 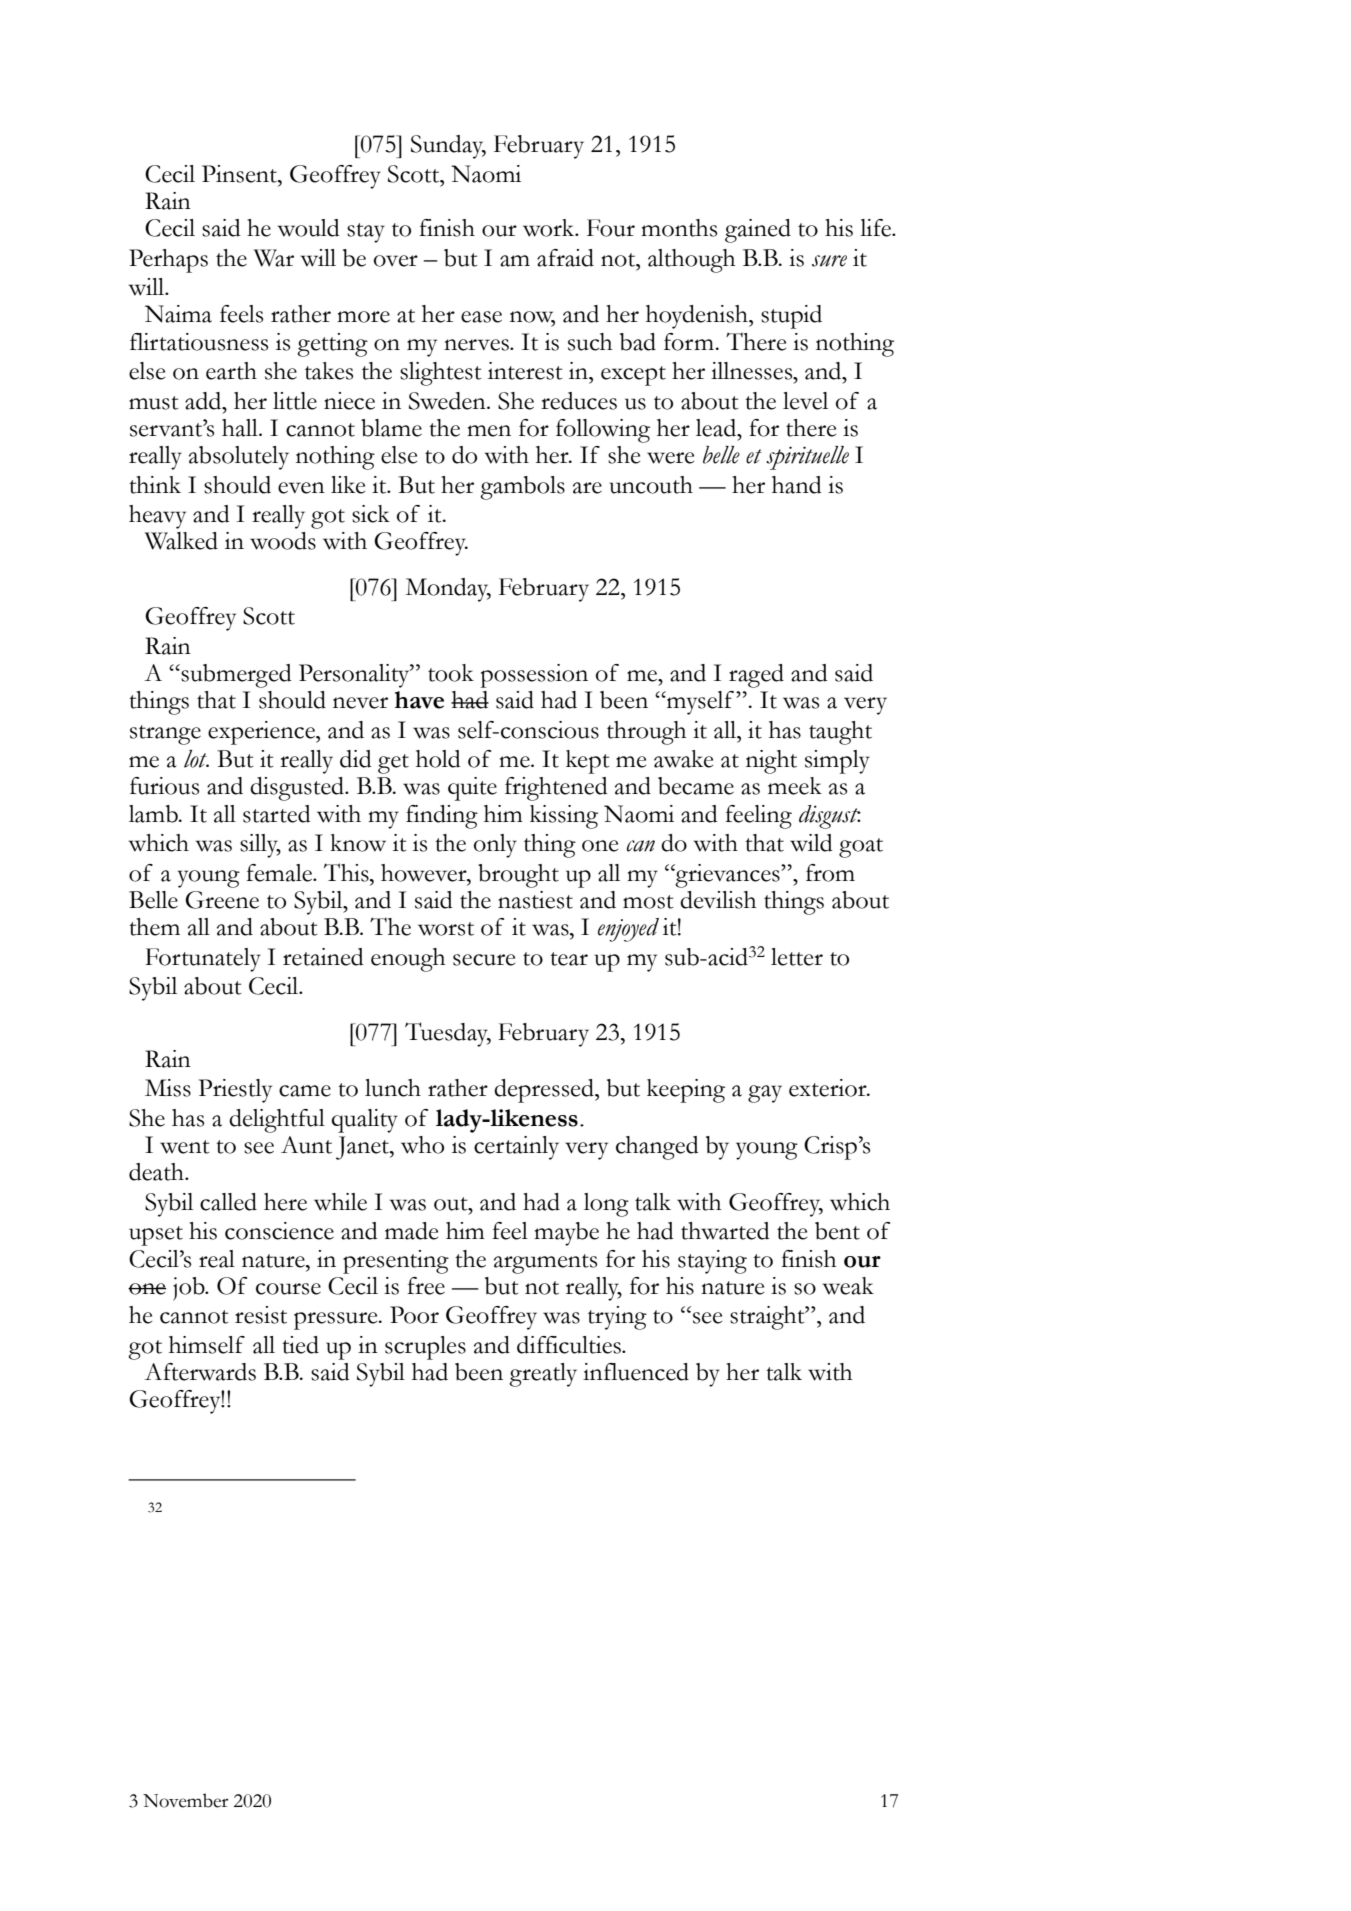 What do you see at coordinates (309, 228) in the page?
I see `would` at bounding box center [309, 228].
